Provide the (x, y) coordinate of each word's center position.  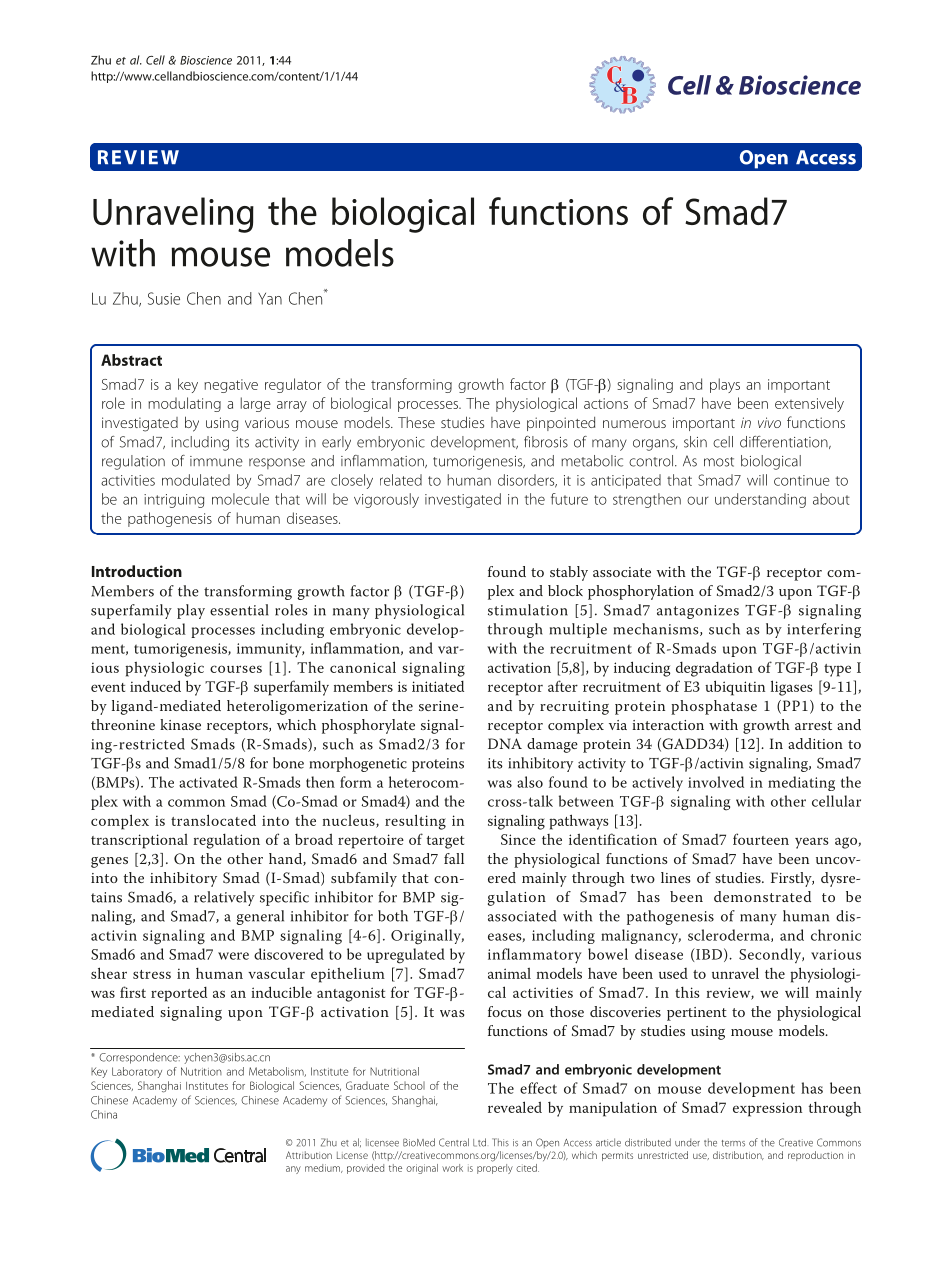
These (416, 422)
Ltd (479, 1142)
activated (208, 782)
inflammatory (534, 956)
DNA (505, 743)
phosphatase (714, 707)
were (233, 956)
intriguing (174, 501)
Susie (164, 298)
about (831, 499)
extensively (809, 404)
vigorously (386, 500)
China (104, 1114)
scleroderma (730, 935)
